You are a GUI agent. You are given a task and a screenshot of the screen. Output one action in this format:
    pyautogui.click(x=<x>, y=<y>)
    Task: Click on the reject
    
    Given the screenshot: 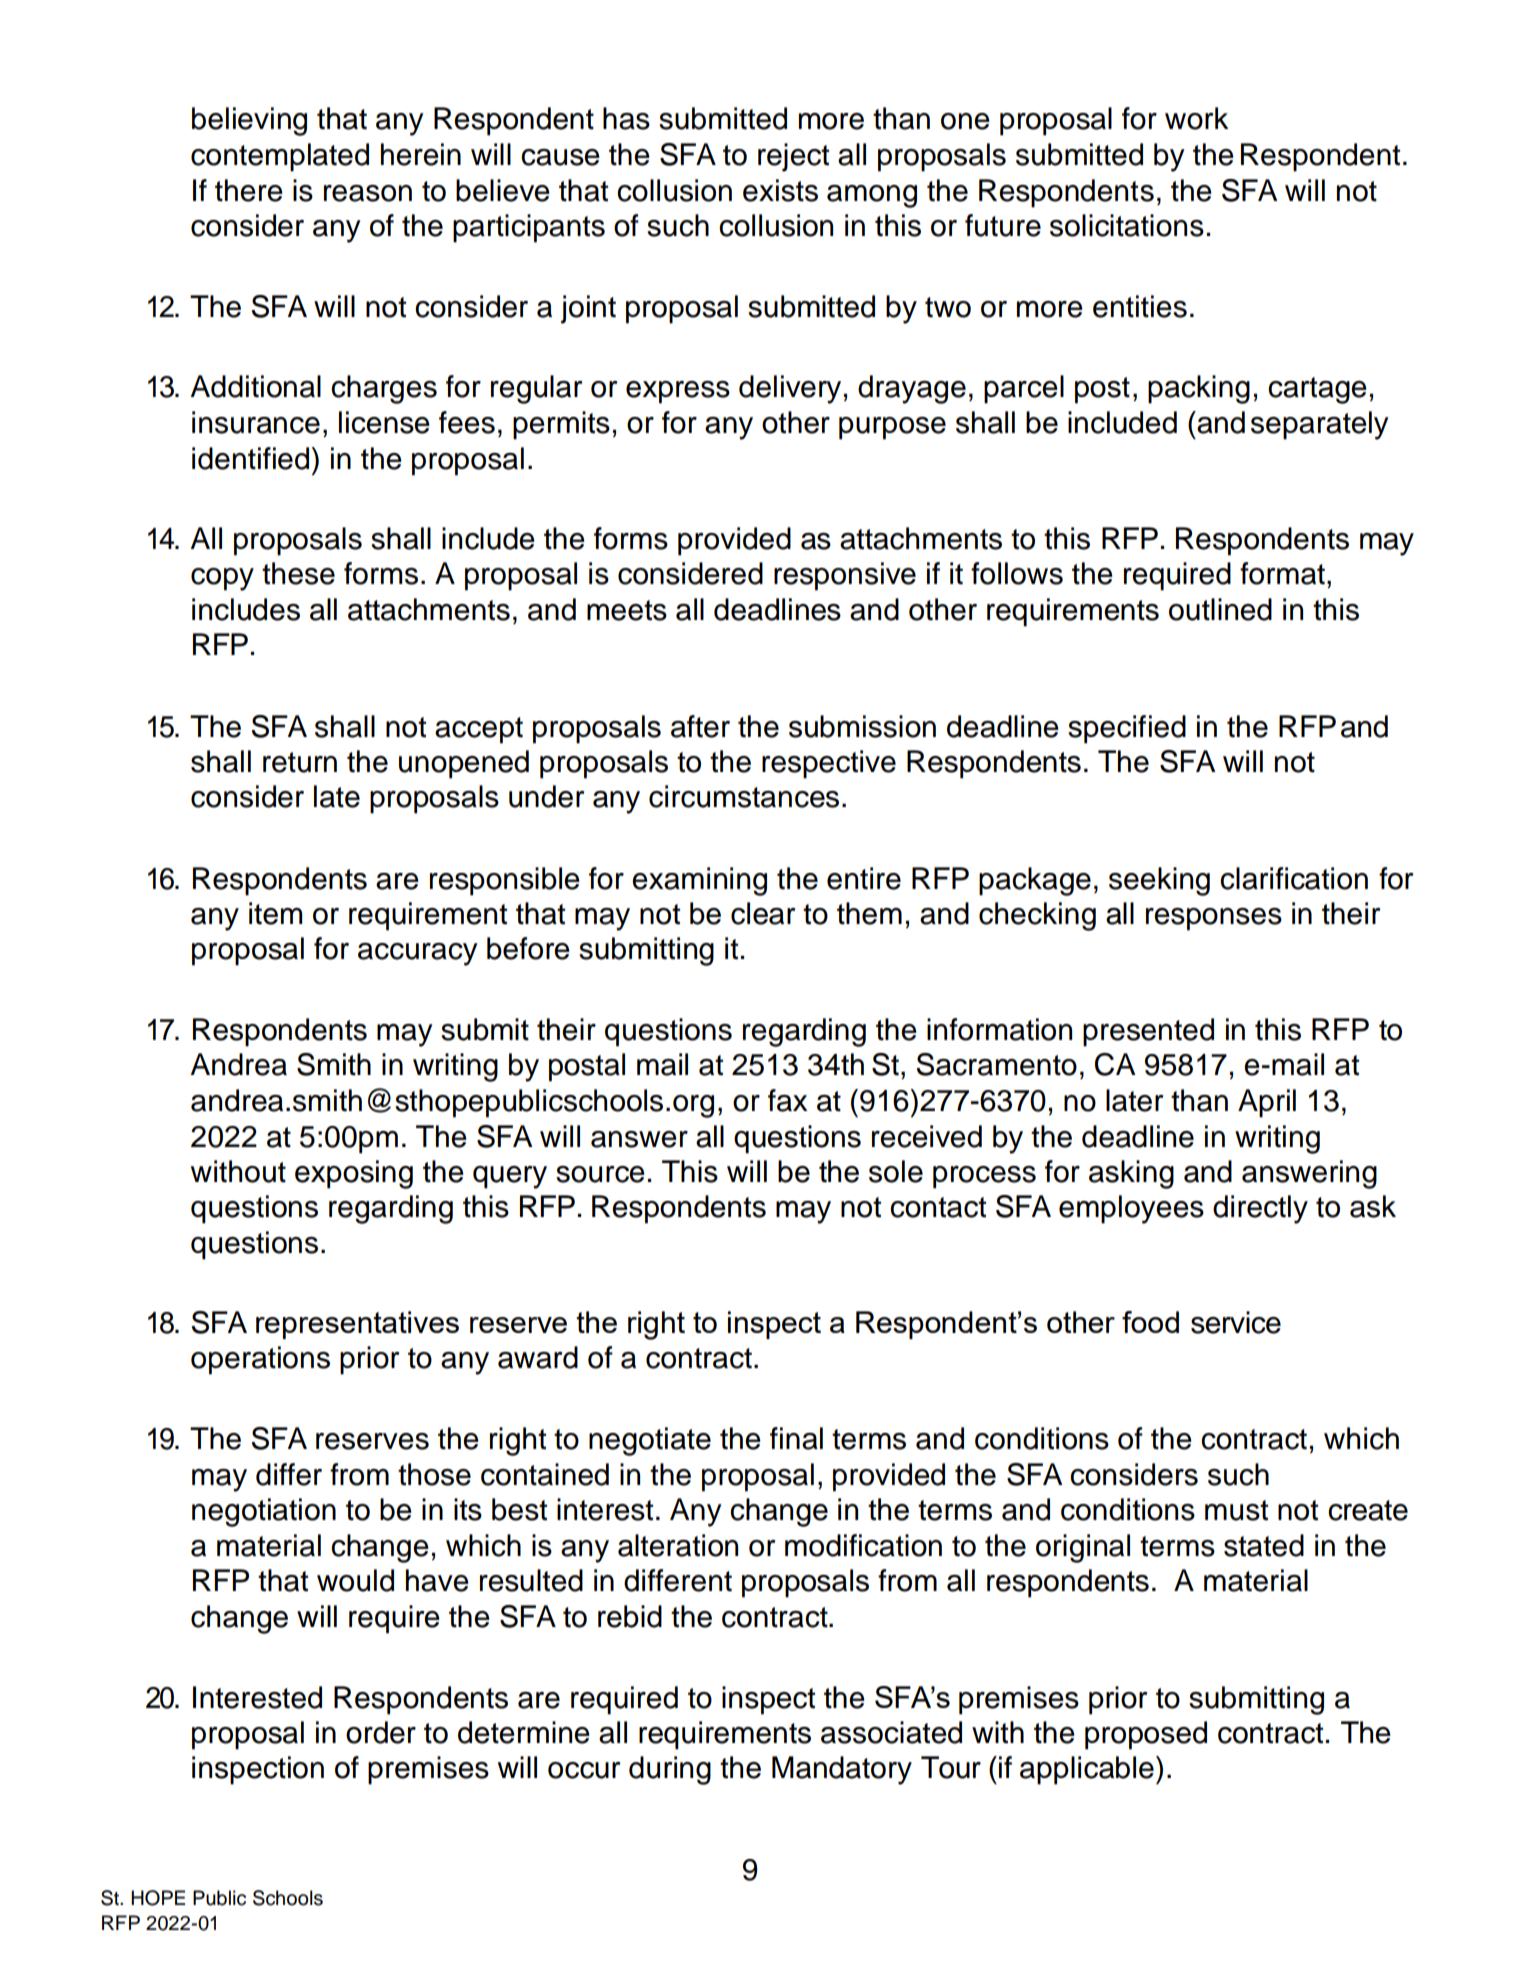 What is the action you would take?
    pyautogui.click(x=793, y=157)
